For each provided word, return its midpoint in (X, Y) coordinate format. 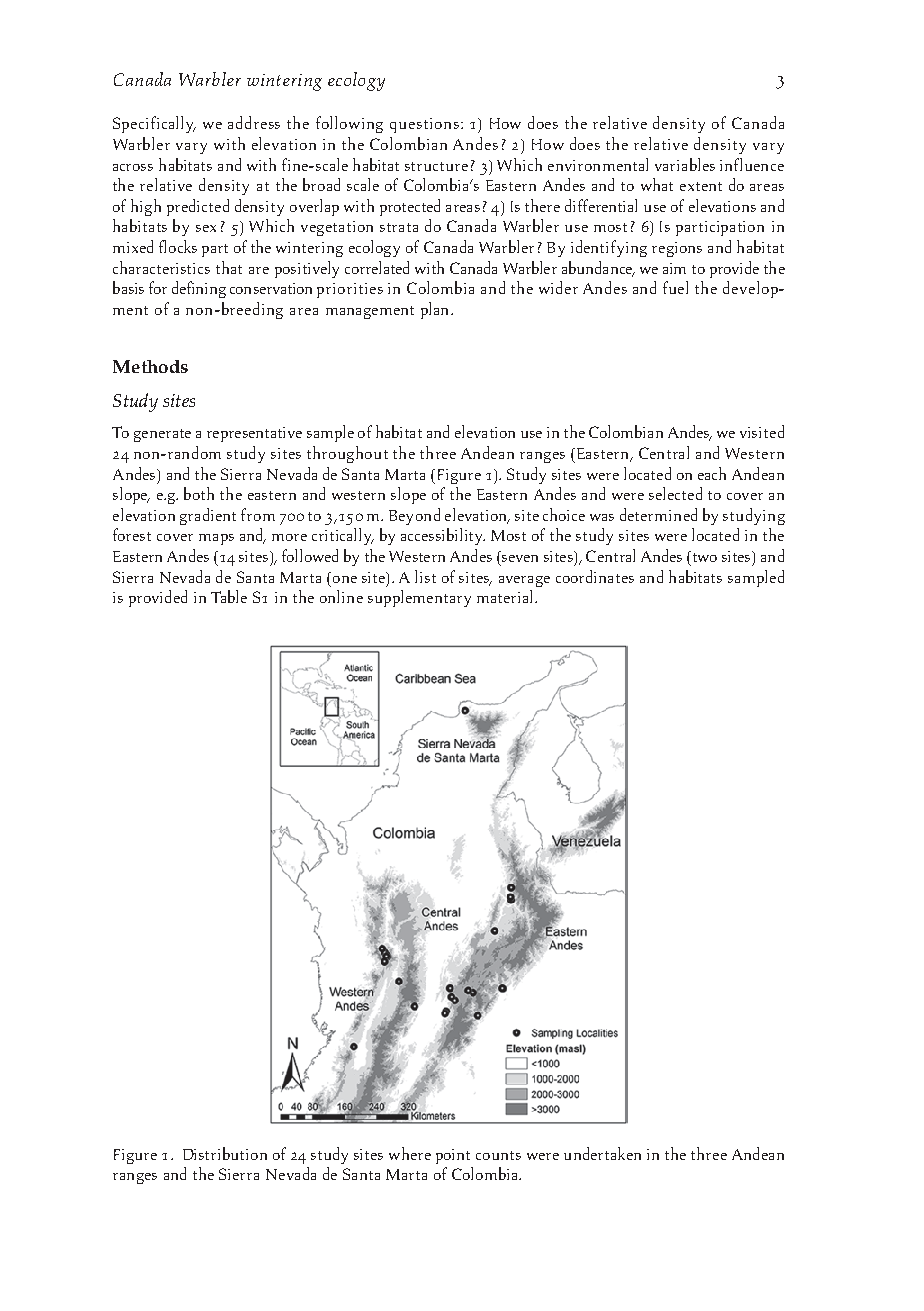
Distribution (225, 1153)
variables (685, 164)
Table (229, 596)
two (703, 556)
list (425, 576)
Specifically (154, 124)
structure (436, 166)
